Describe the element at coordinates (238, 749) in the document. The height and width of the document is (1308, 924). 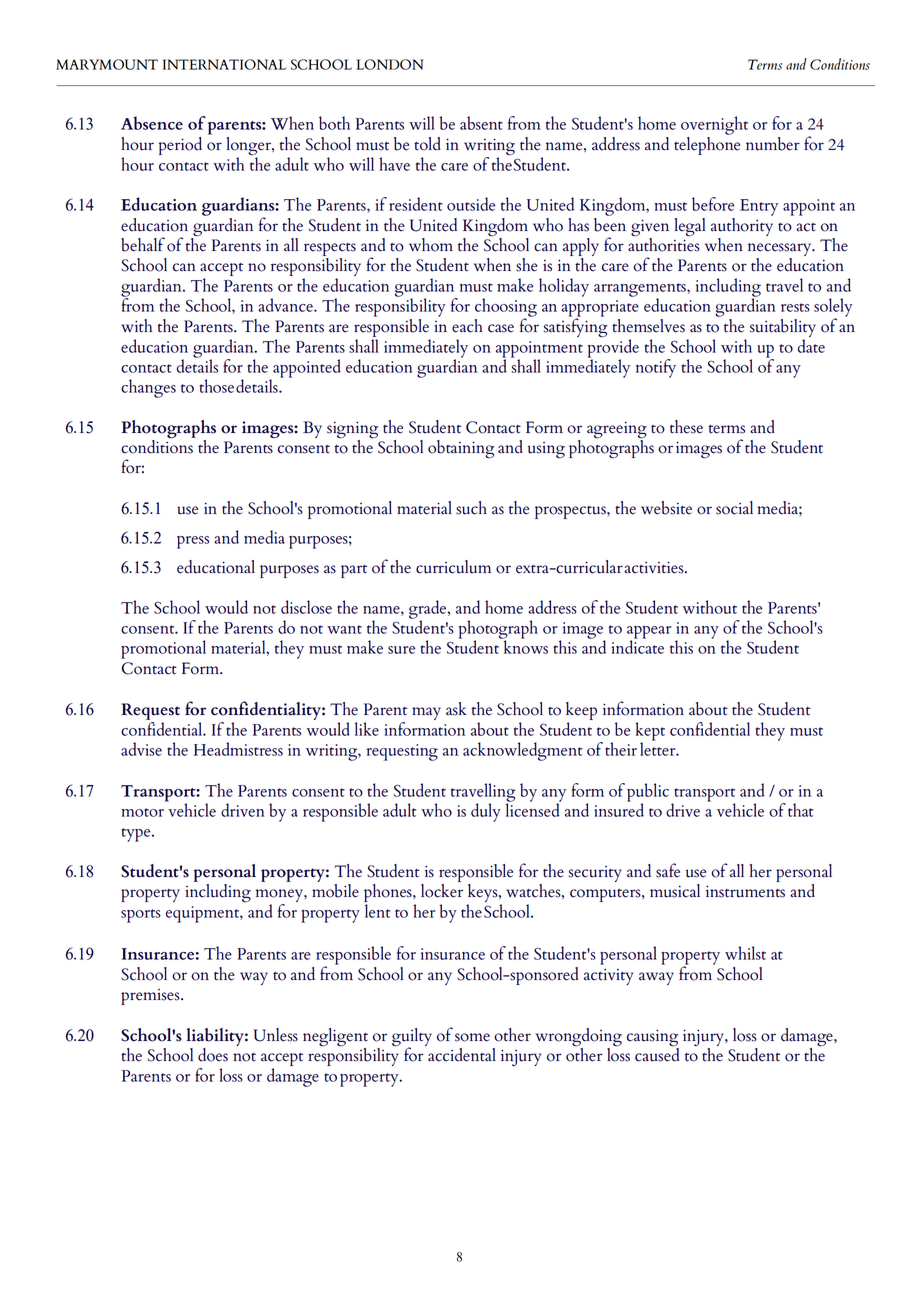
I see `Headmistress` at that location.
